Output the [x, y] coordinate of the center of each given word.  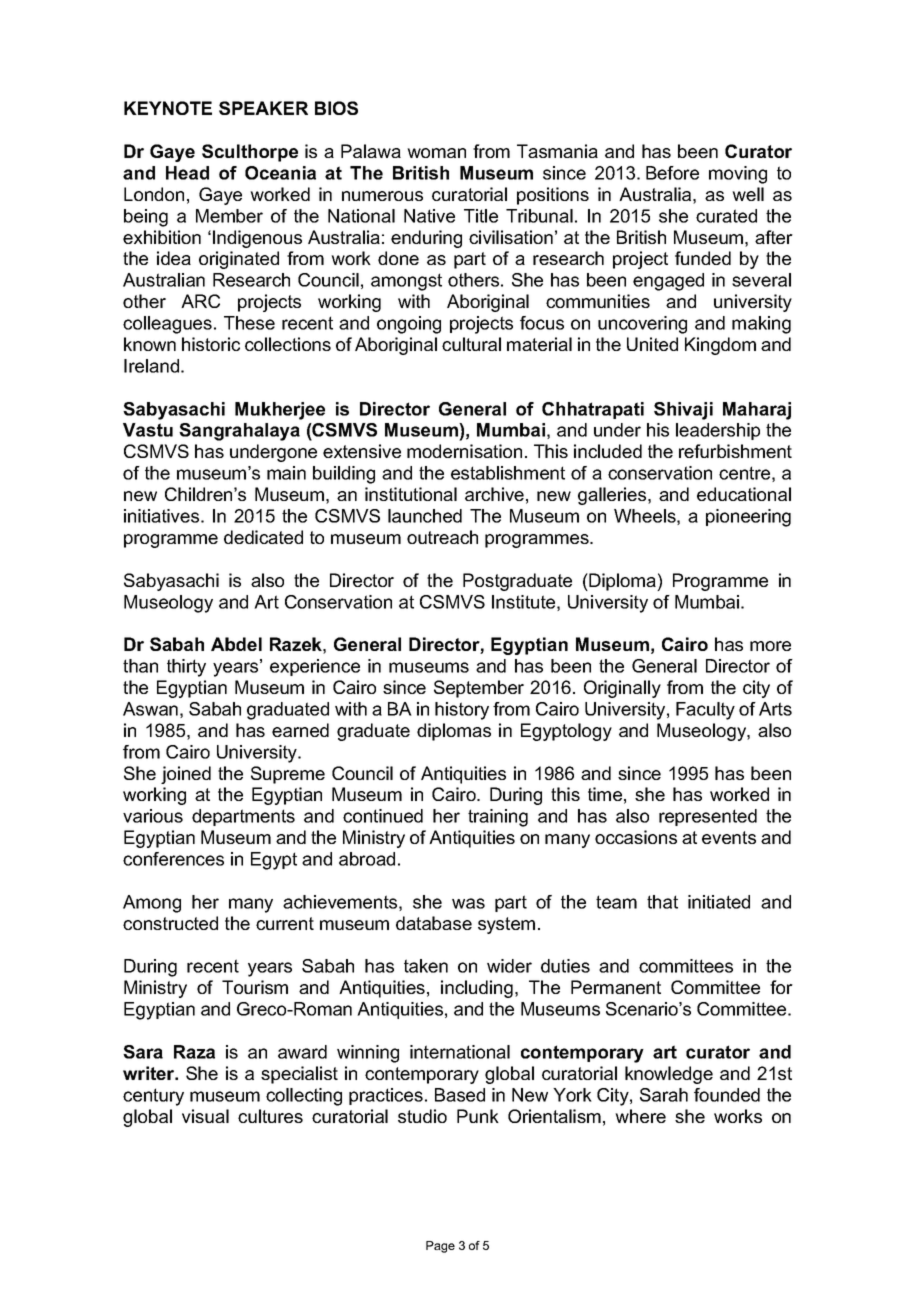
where [640, 1116]
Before [672, 173]
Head [187, 173]
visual [205, 1116]
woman [436, 153]
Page [440, 1247]
